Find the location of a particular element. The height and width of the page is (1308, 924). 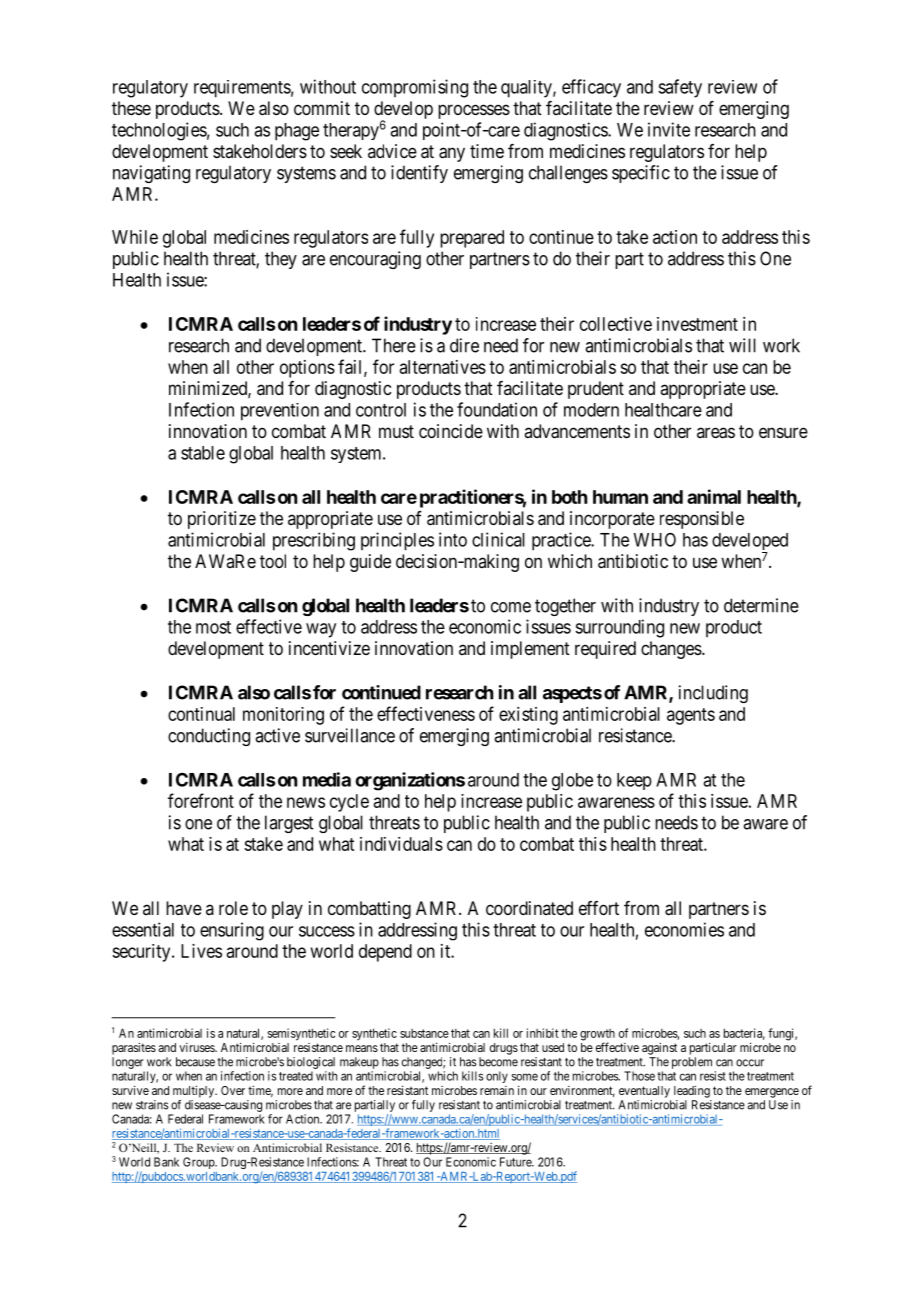

individuals is located at coordinates (401, 844).
